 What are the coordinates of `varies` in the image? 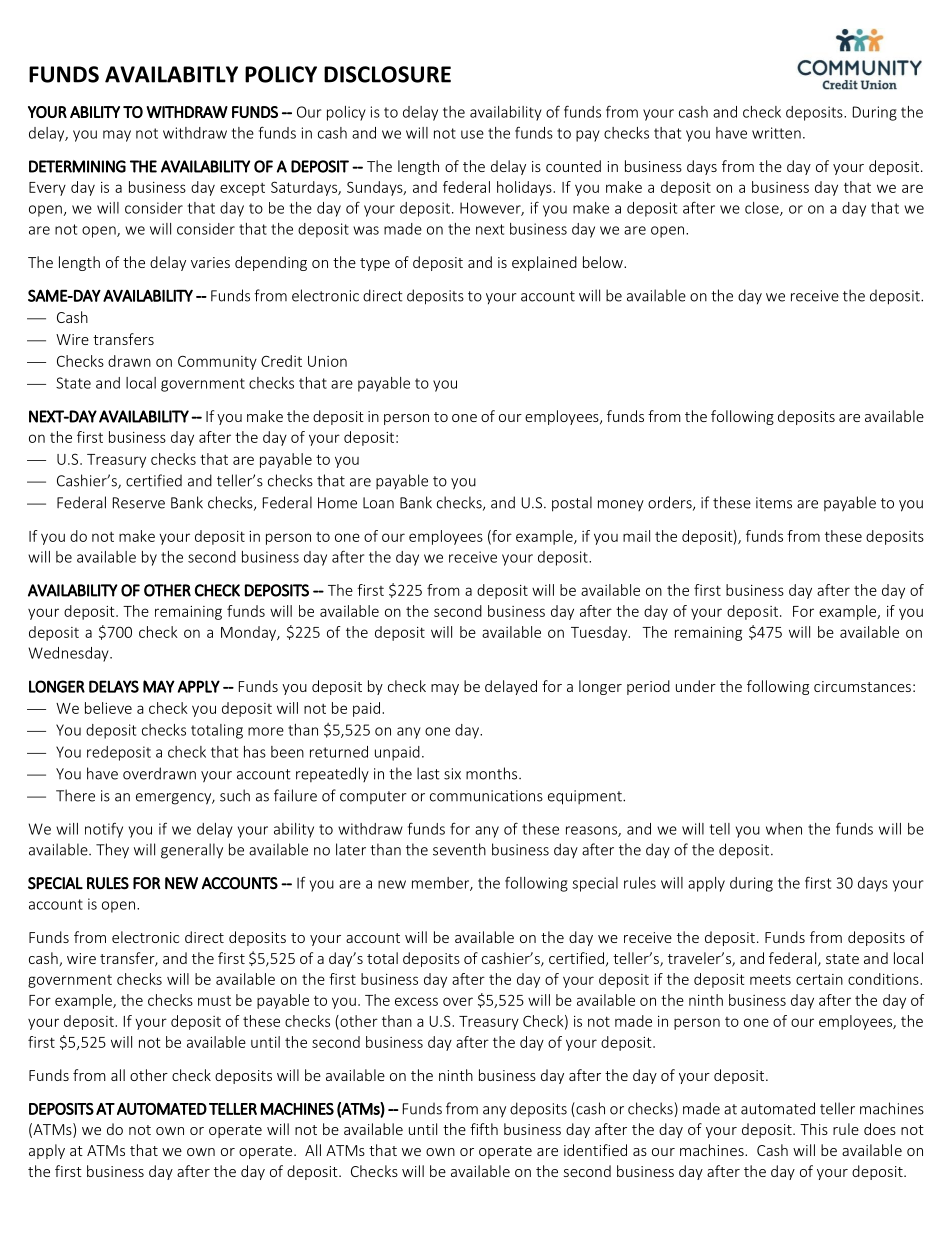 It's located at (210, 262).
